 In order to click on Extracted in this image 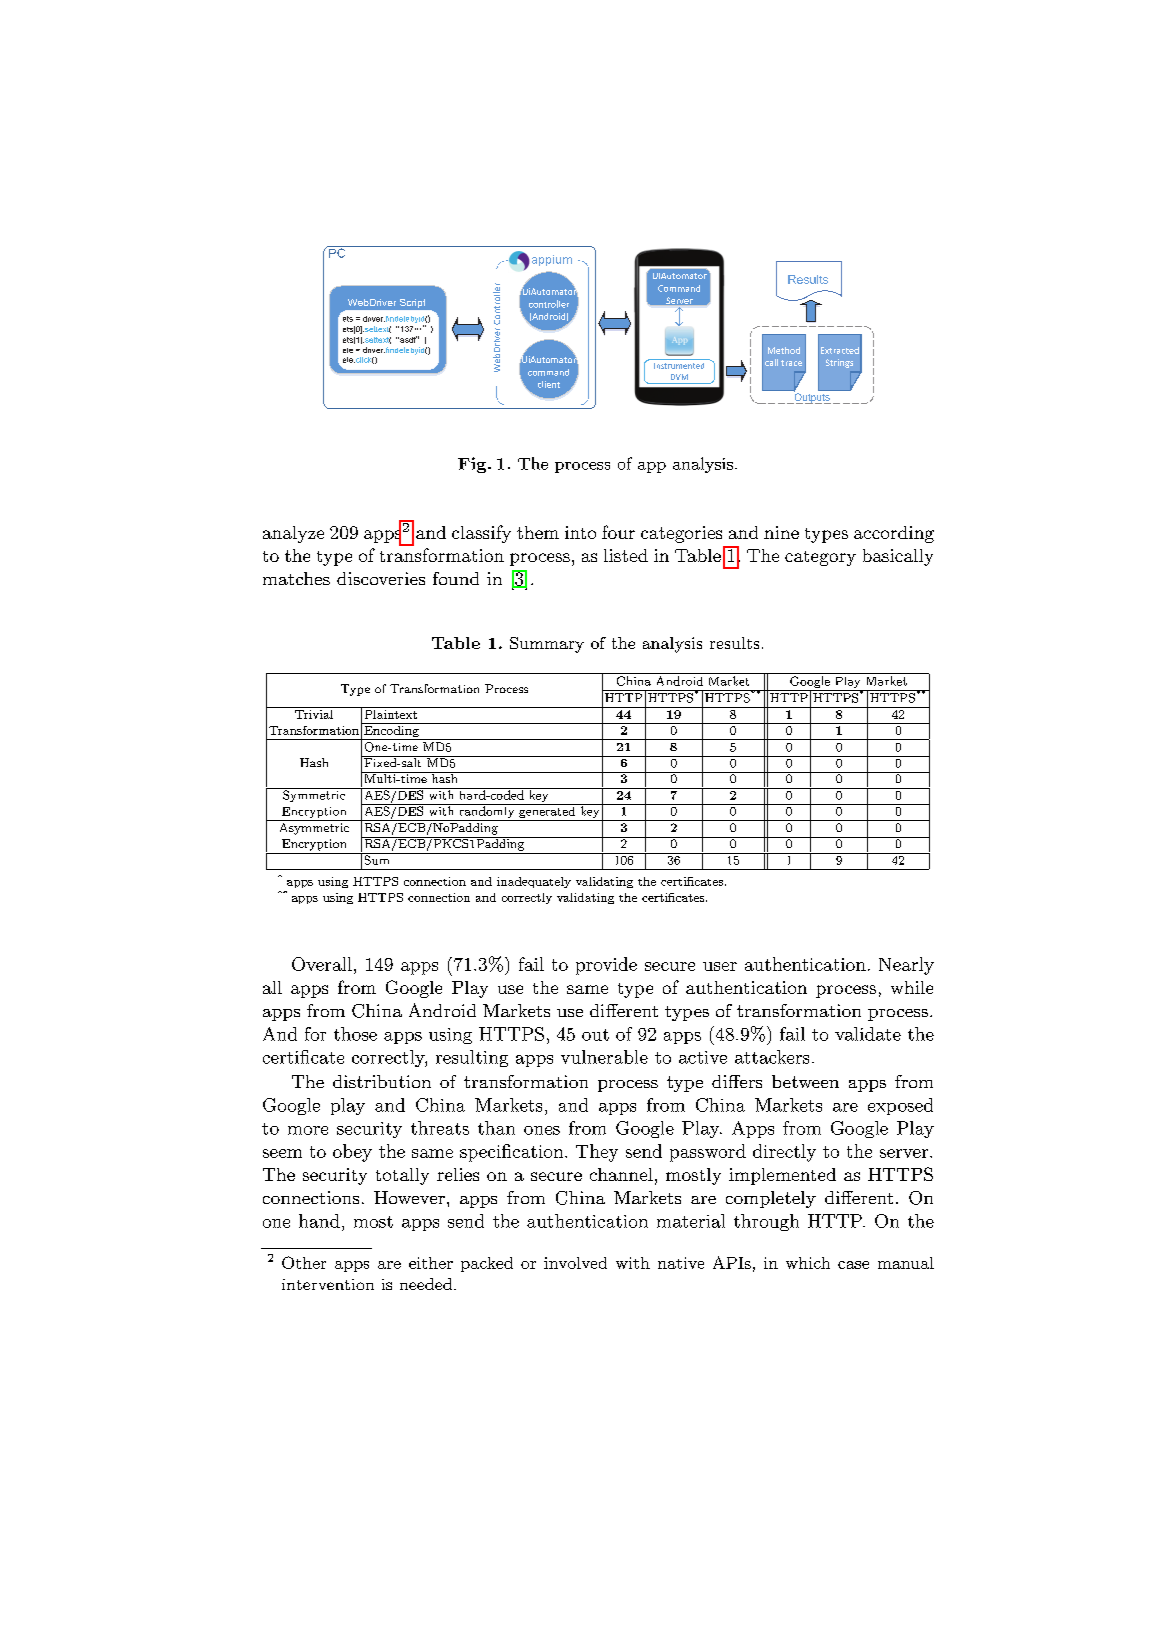, I will do `click(840, 350)`.
